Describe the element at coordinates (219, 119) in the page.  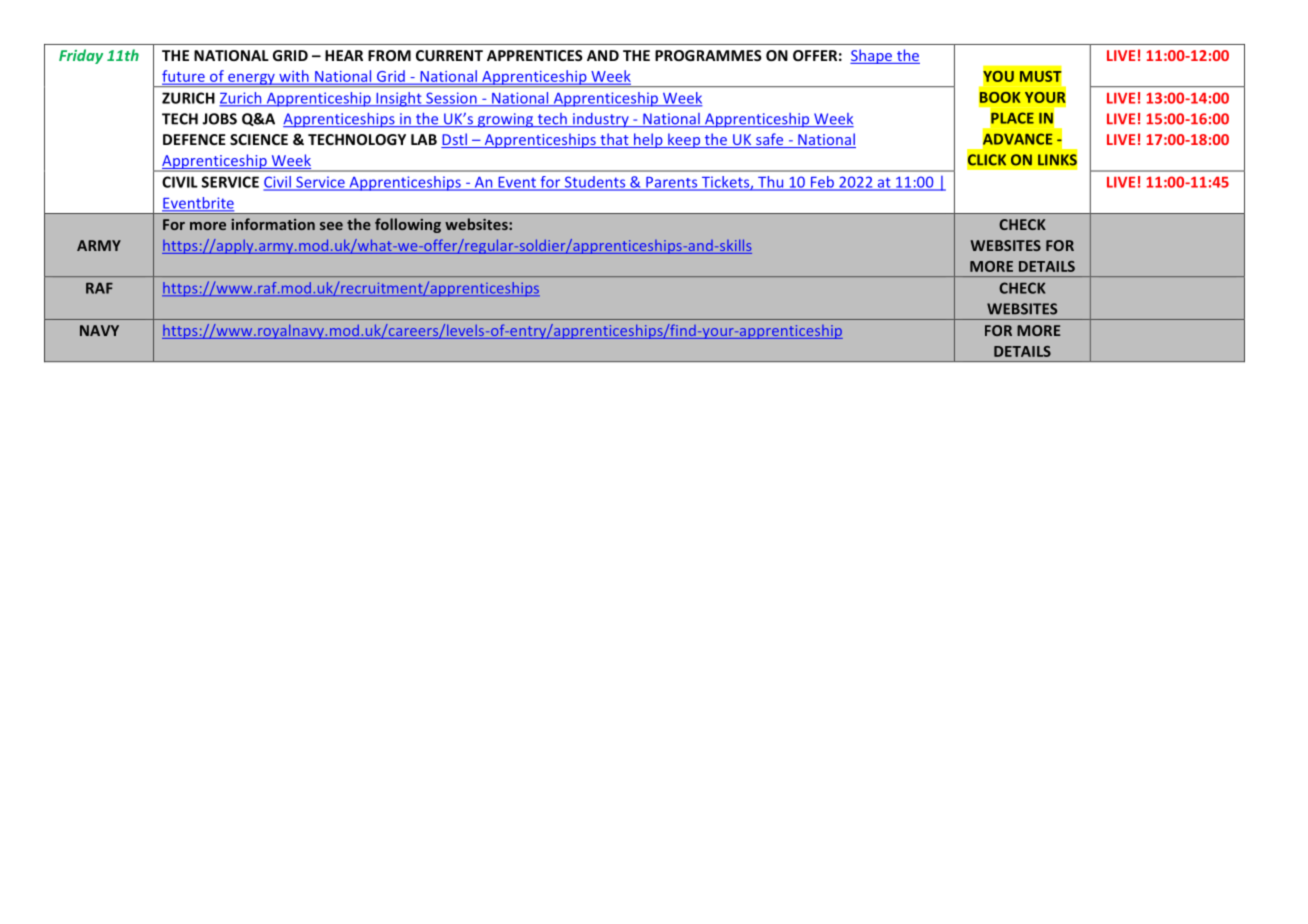
I see `JOBS` at that location.
